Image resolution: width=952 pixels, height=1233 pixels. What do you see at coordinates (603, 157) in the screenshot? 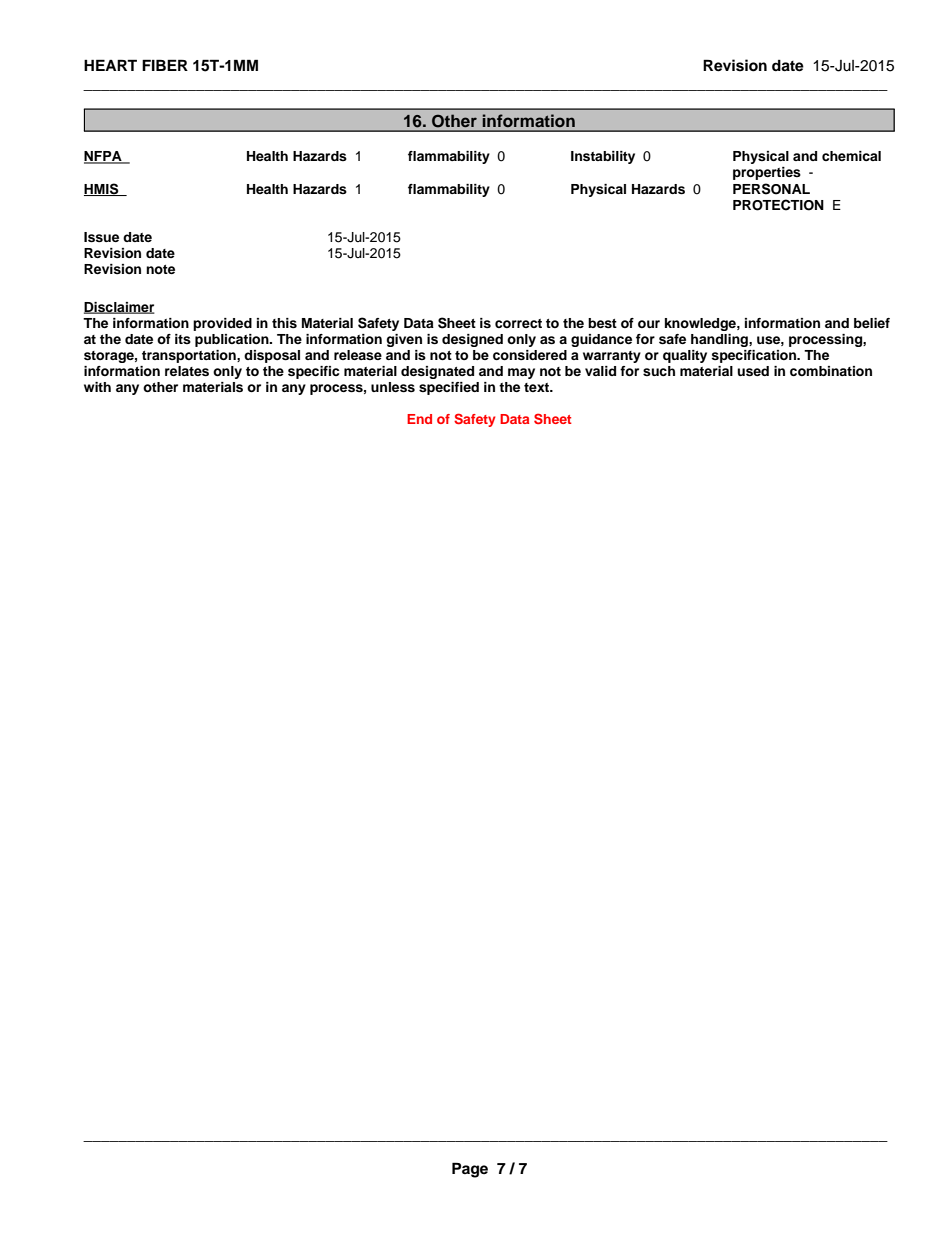
I see `Instability` at bounding box center [603, 157].
